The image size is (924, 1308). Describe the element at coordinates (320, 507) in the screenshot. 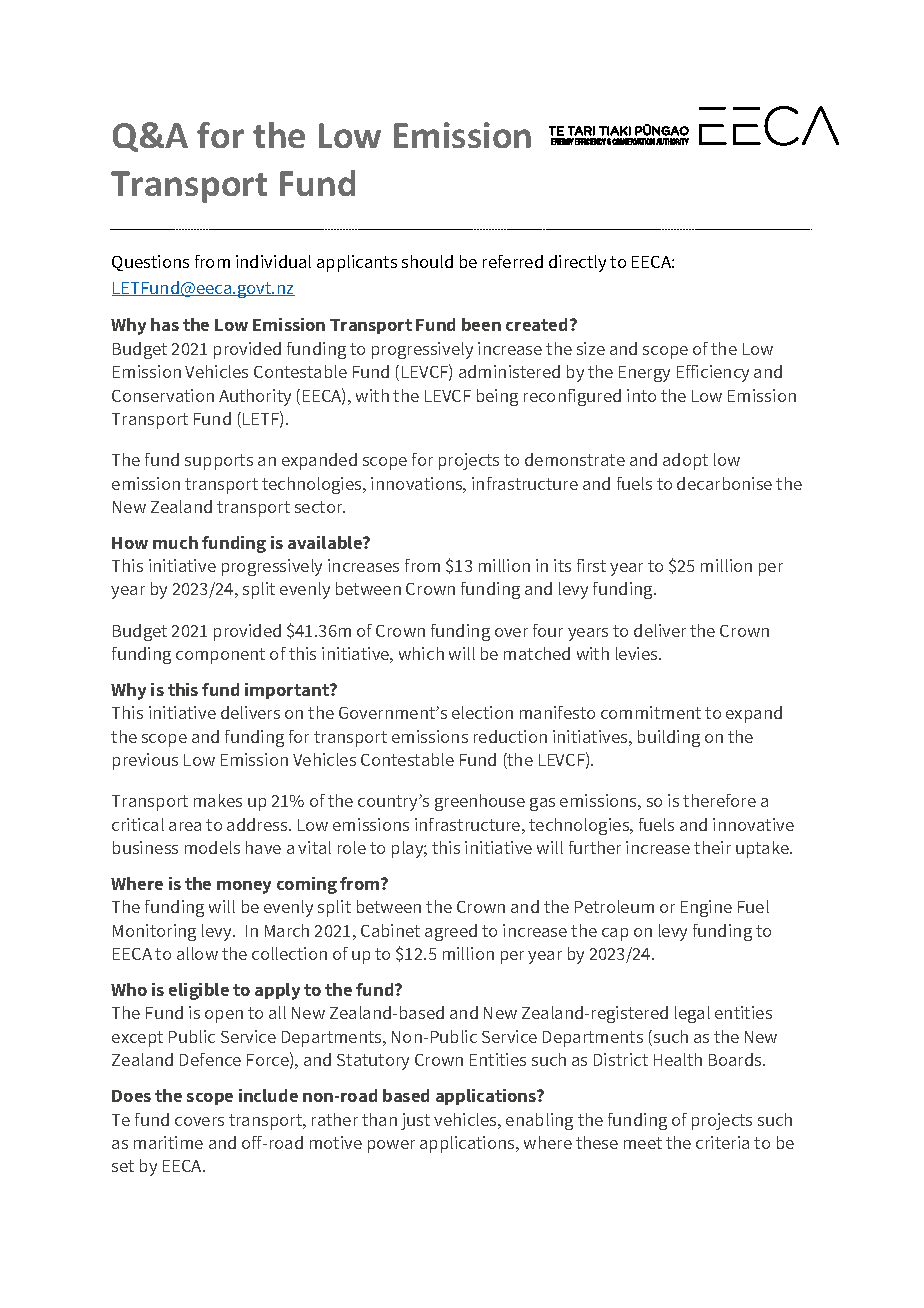

I see `sector` at that location.
